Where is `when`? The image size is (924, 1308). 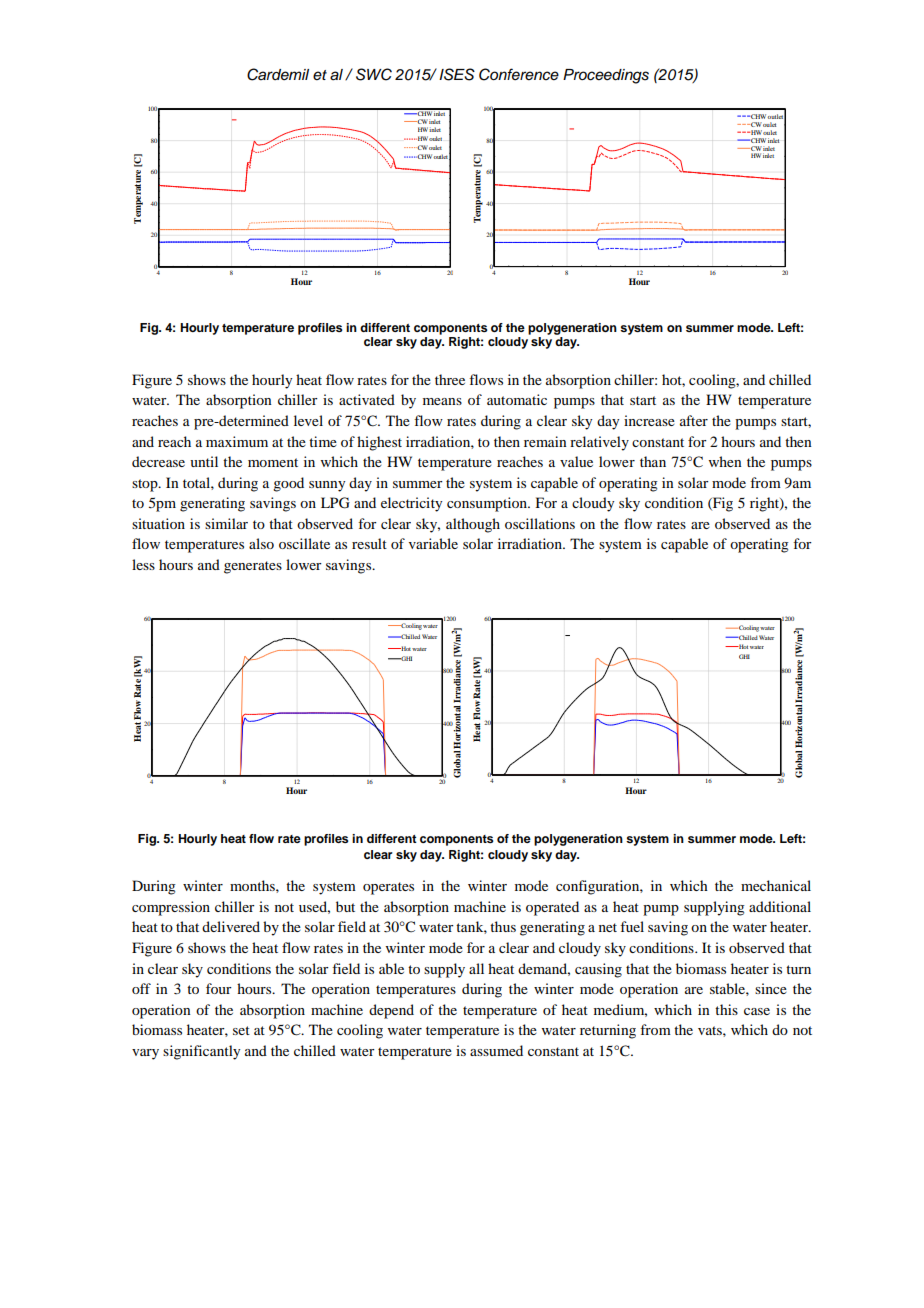 when is located at coordinates (725, 461).
